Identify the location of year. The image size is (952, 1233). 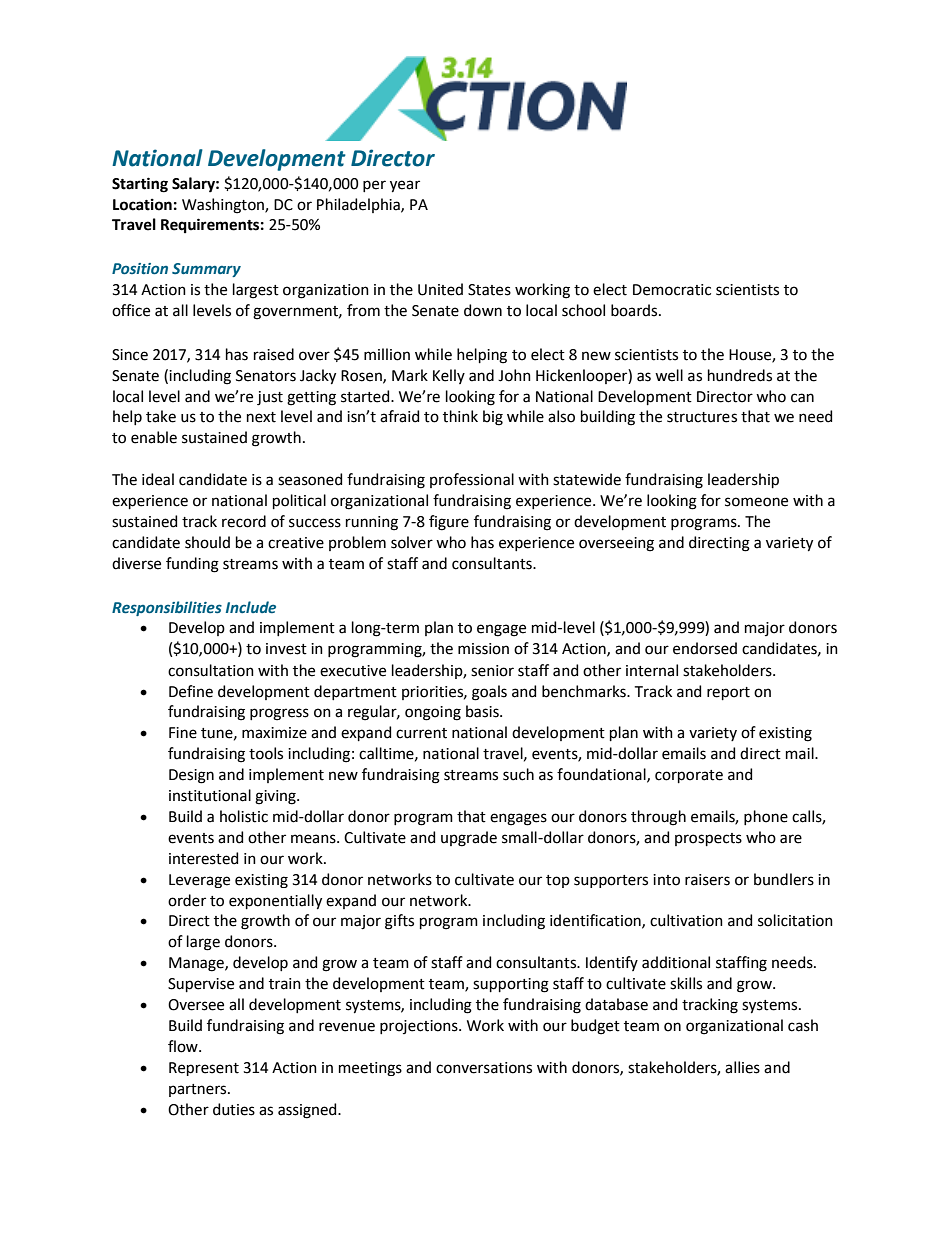
(405, 186).
